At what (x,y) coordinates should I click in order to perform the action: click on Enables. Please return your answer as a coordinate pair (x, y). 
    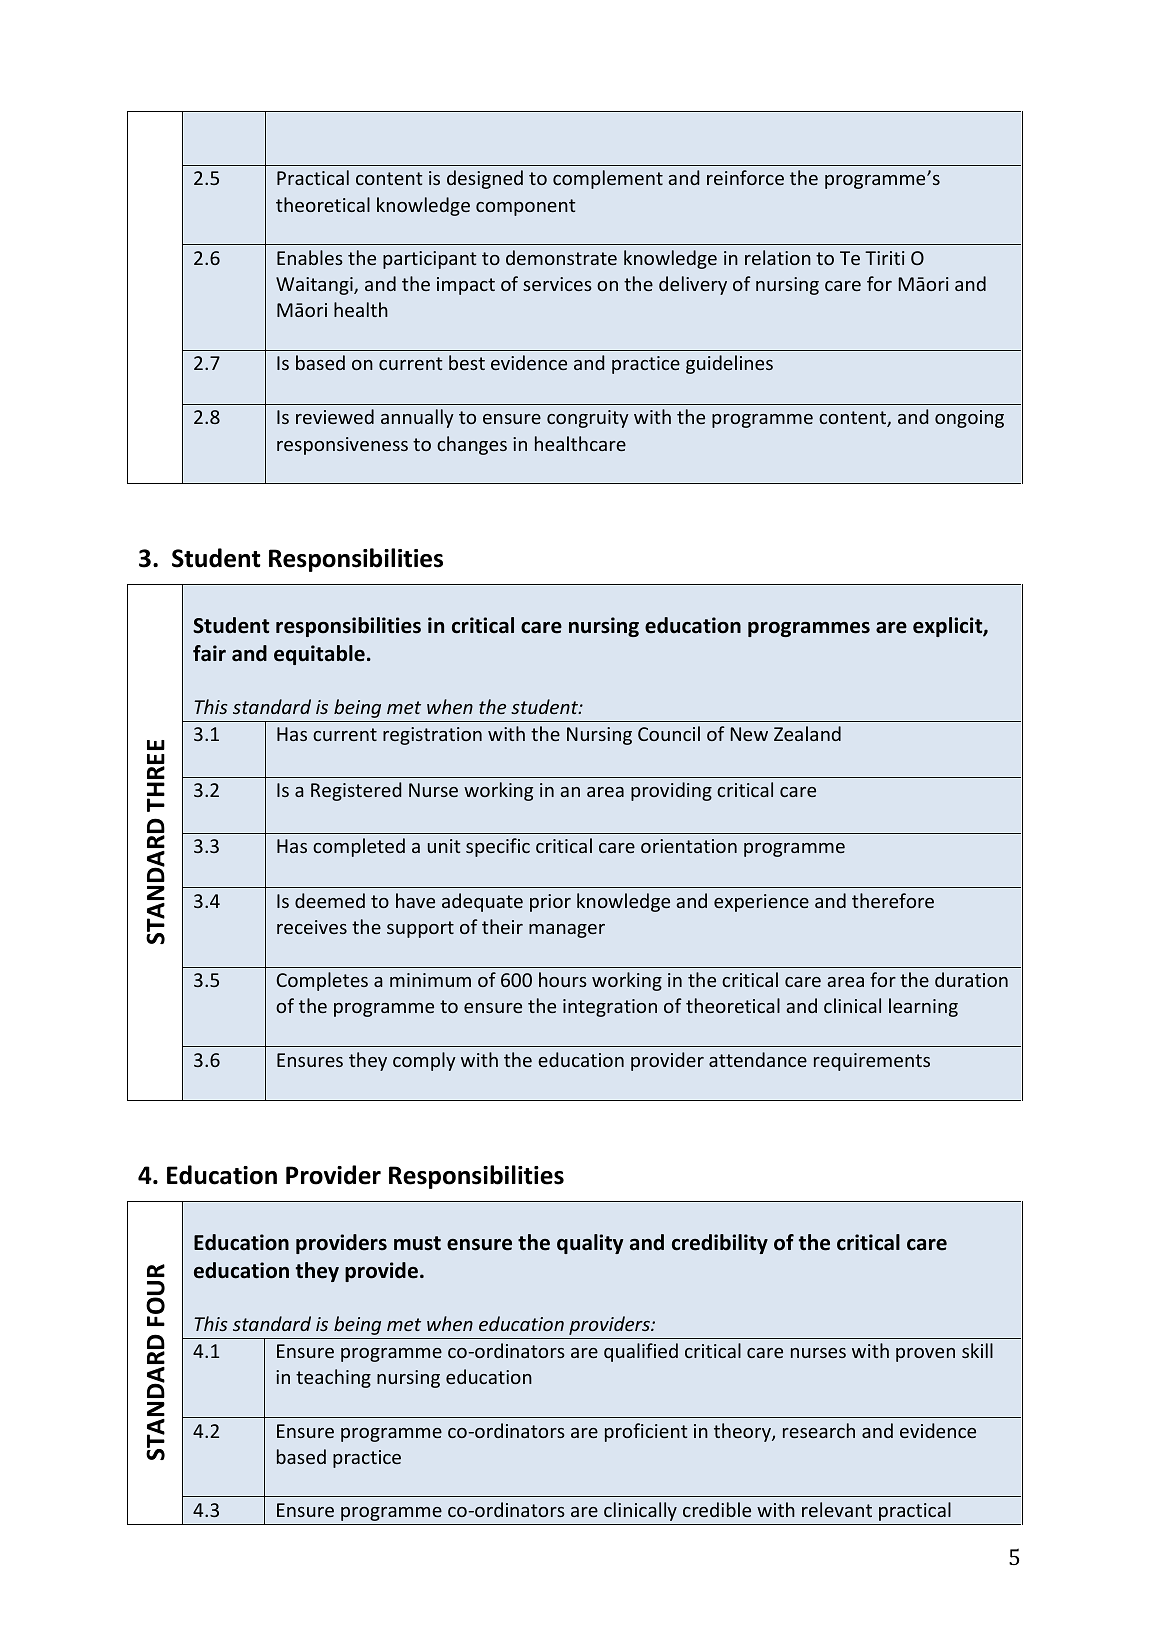
    Looking at the image, I should click on (310, 257).
